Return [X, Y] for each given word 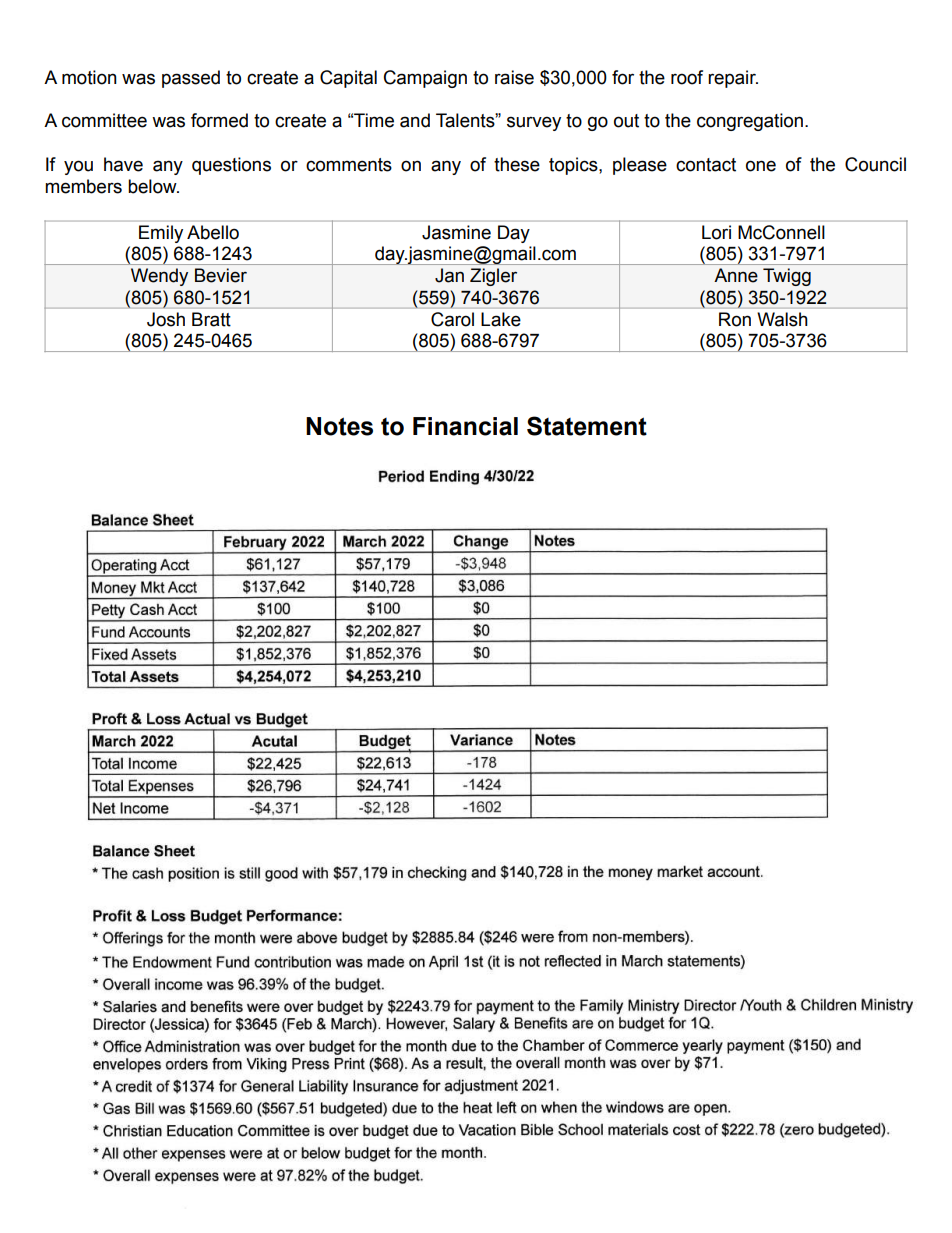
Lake [501, 319]
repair [733, 79]
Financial [465, 426]
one [761, 166]
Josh [166, 319]
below [153, 186]
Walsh [782, 319]
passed [191, 79]
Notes [339, 426]
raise [514, 77]
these [517, 164]
